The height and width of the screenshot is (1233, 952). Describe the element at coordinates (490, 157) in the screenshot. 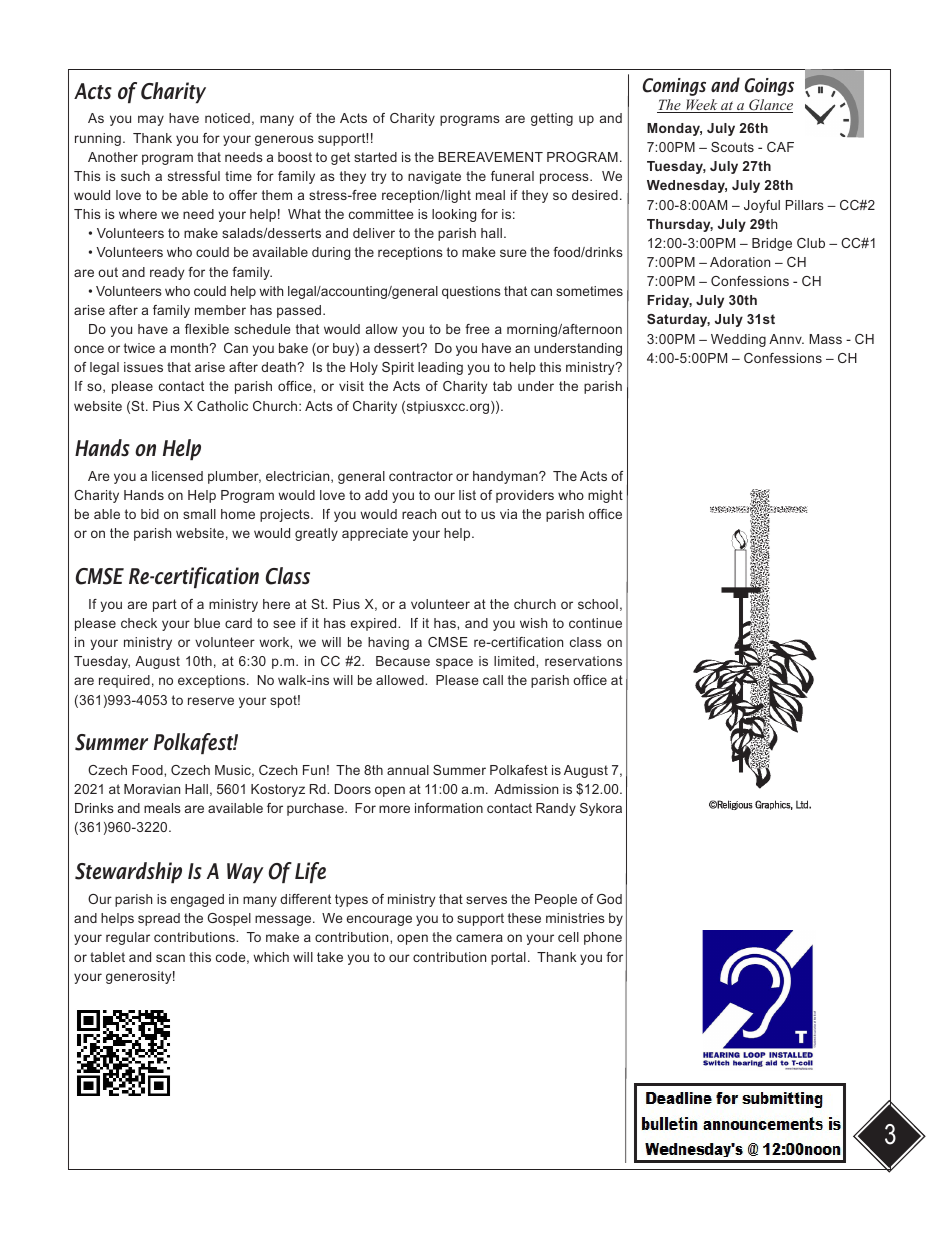

I see `BEREAVEMENT` at that location.
